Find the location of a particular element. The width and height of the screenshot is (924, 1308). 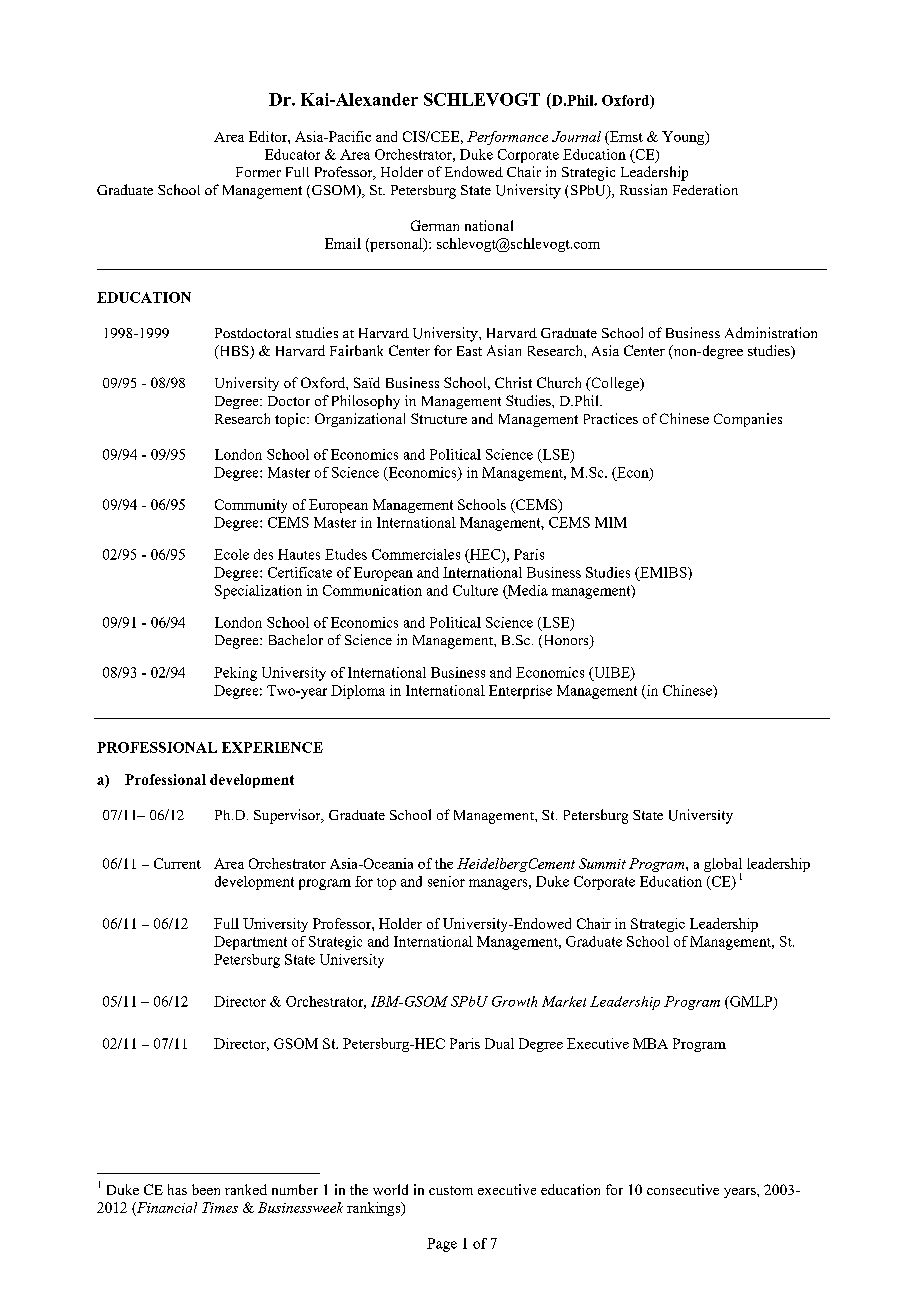

Performance is located at coordinates (507, 138).
